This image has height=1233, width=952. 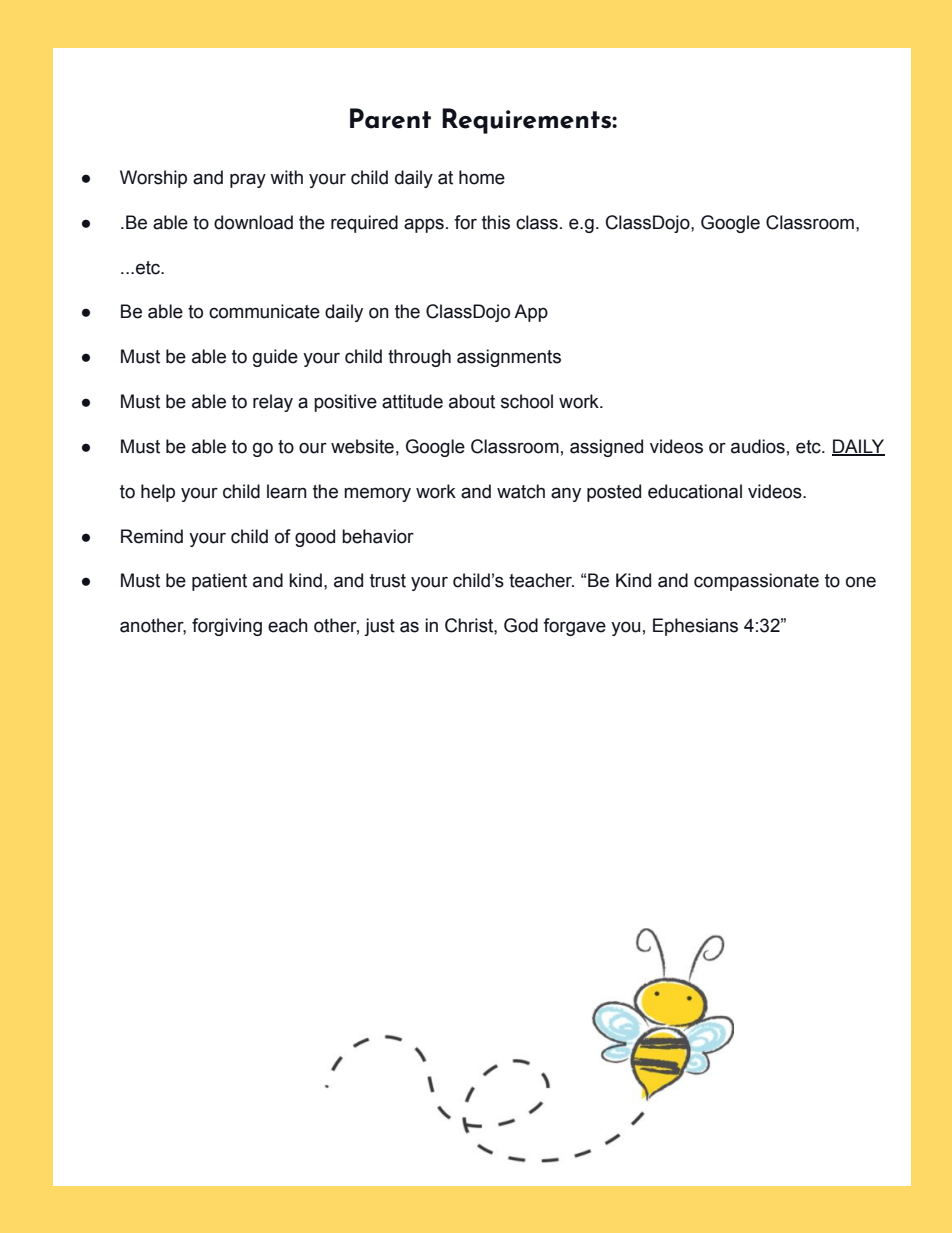 I want to click on assigned, so click(x=606, y=448).
